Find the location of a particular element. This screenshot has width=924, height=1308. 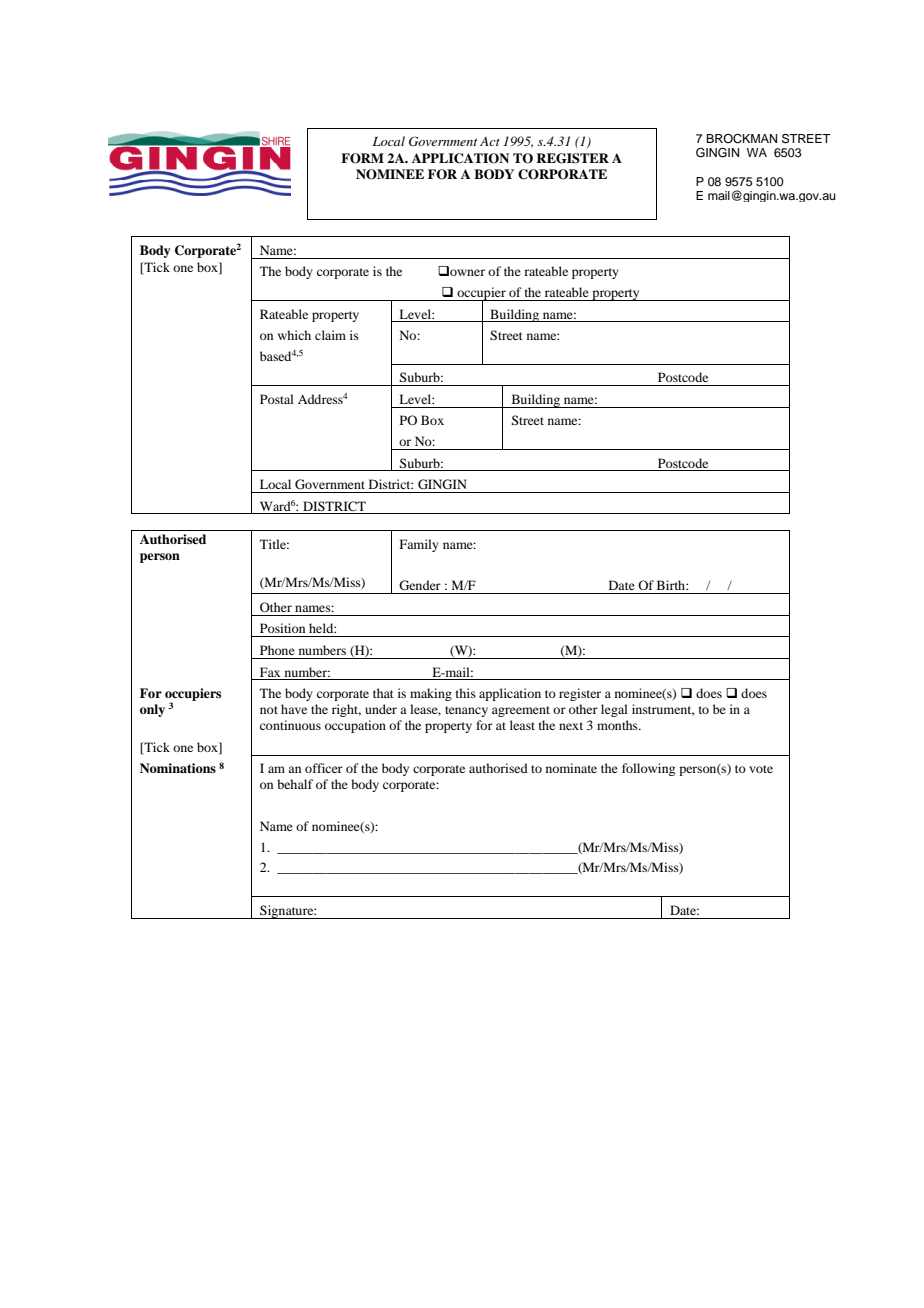

Family is located at coordinates (419, 545).
